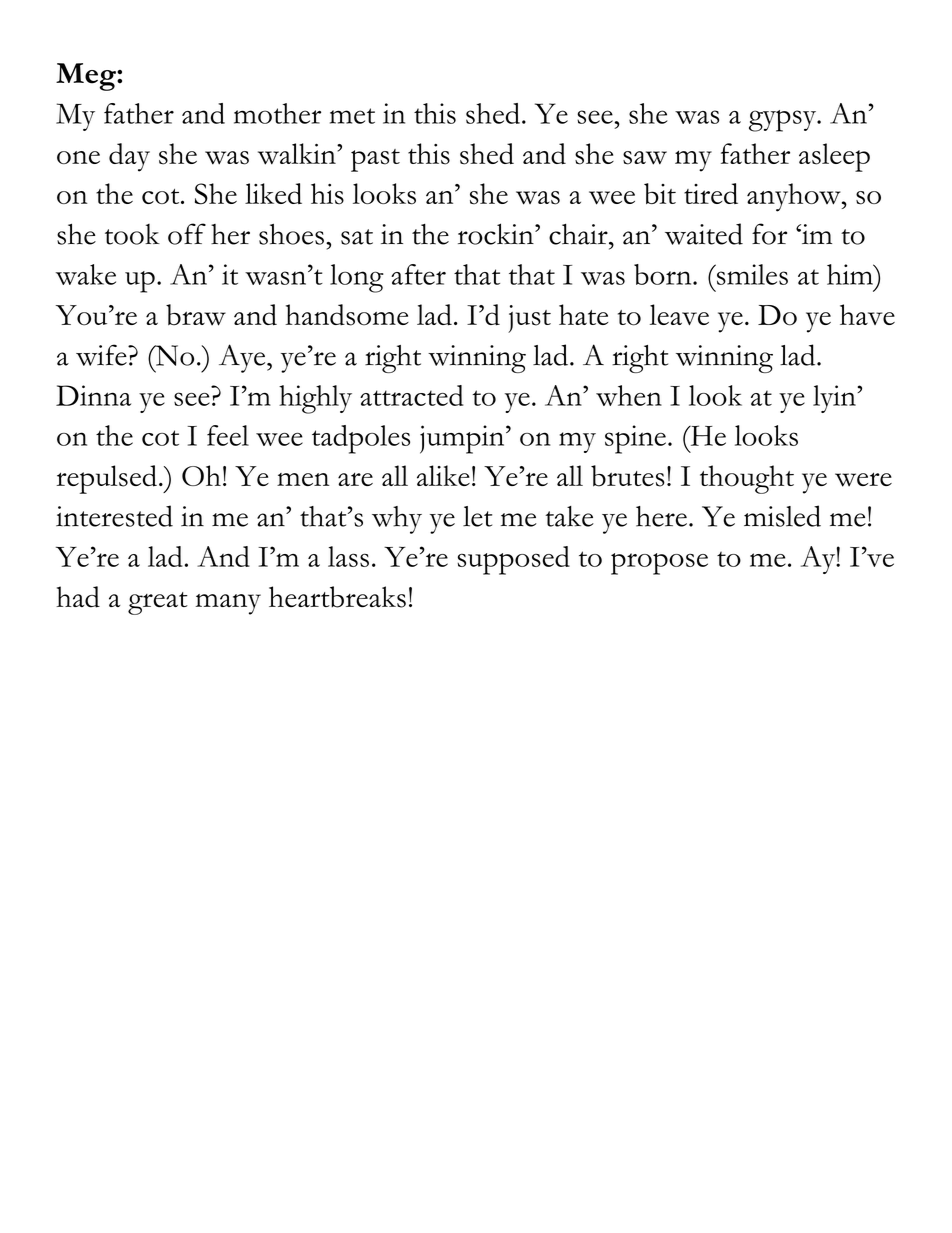  Describe the element at coordinates (659, 564) in the image. I see `propose` at that location.
